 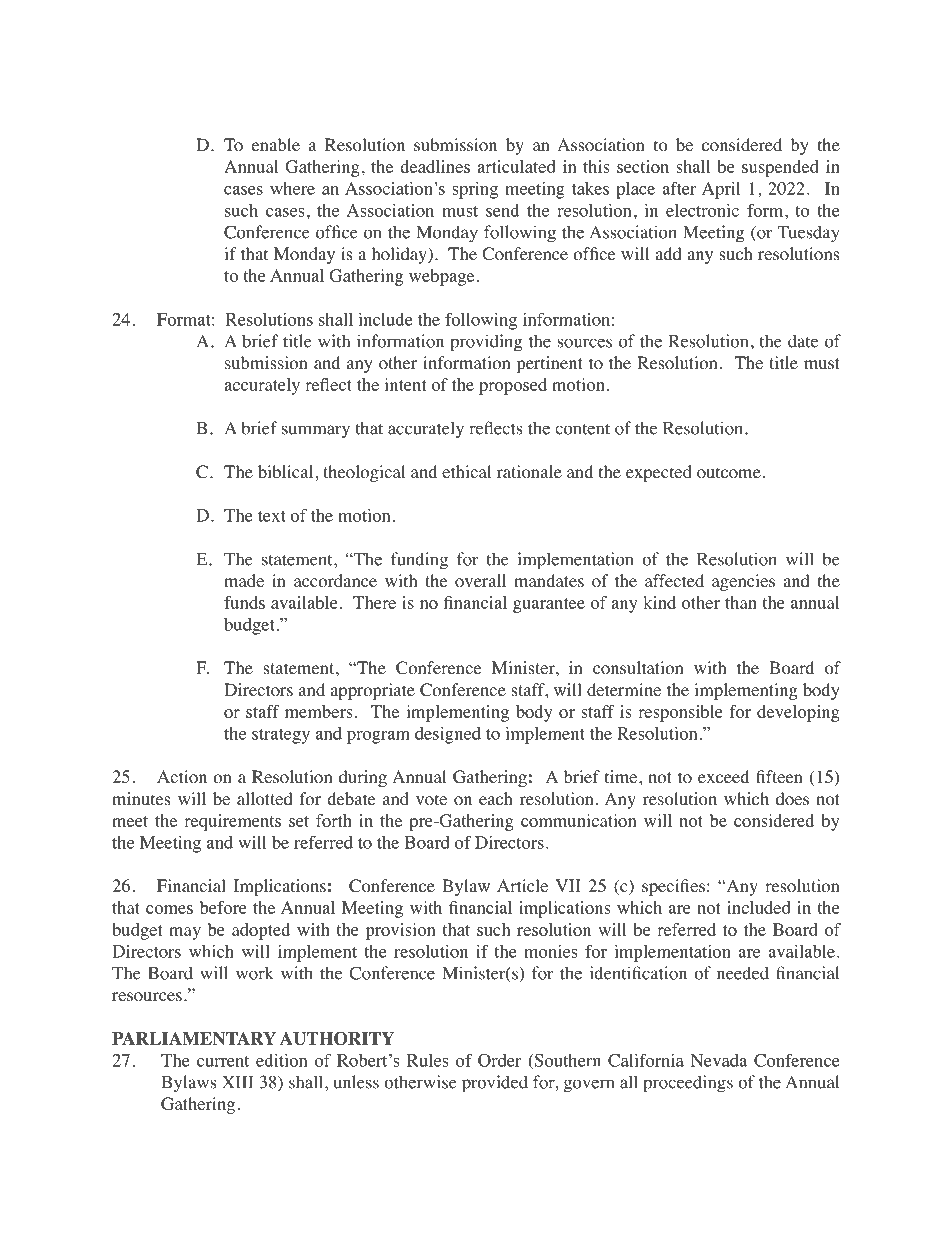 I want to click on than, so click(x=741, y=602).
